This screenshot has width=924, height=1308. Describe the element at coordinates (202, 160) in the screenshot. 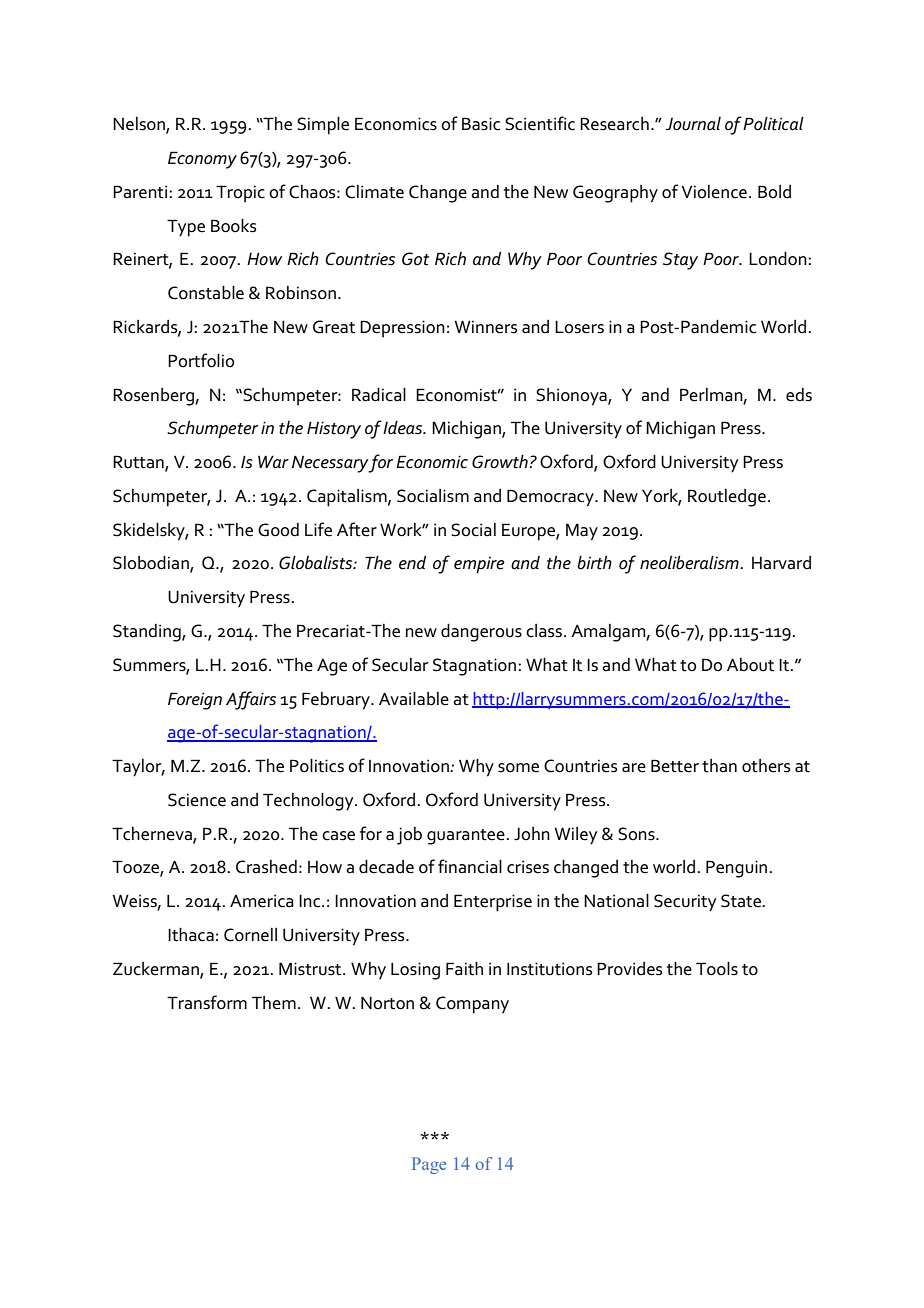

I see `Economy` at that location.
